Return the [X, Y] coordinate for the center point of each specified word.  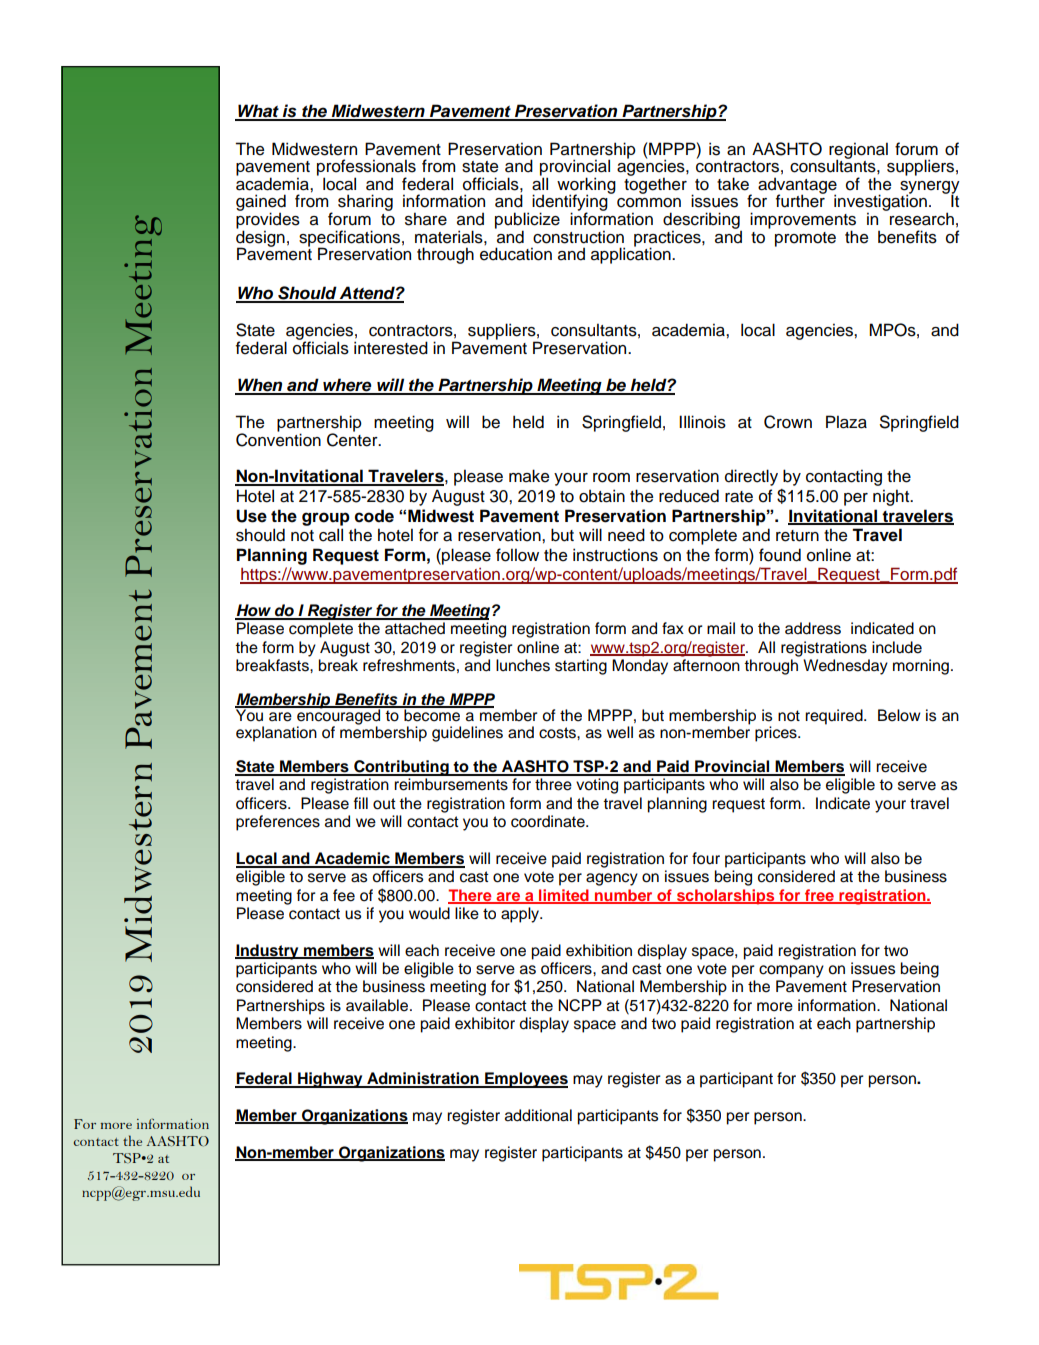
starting [581, 667]
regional [858, 151]
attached [415, 628]
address [813, 628]
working [586, 186]
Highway [330, 1080]
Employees [525, 1080]
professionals [366, 168]
